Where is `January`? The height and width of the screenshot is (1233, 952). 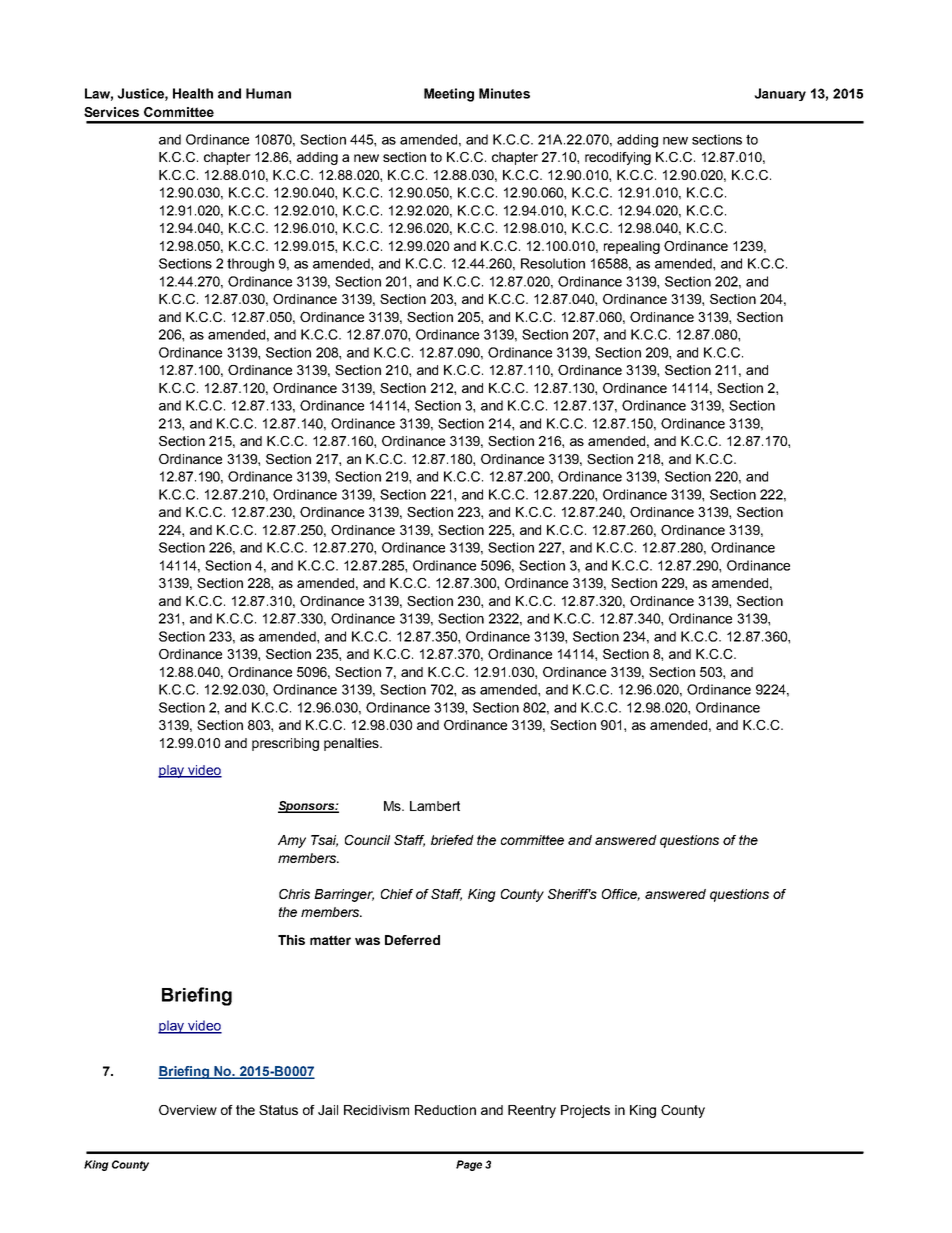
January is located at coordinates (780, 94).
